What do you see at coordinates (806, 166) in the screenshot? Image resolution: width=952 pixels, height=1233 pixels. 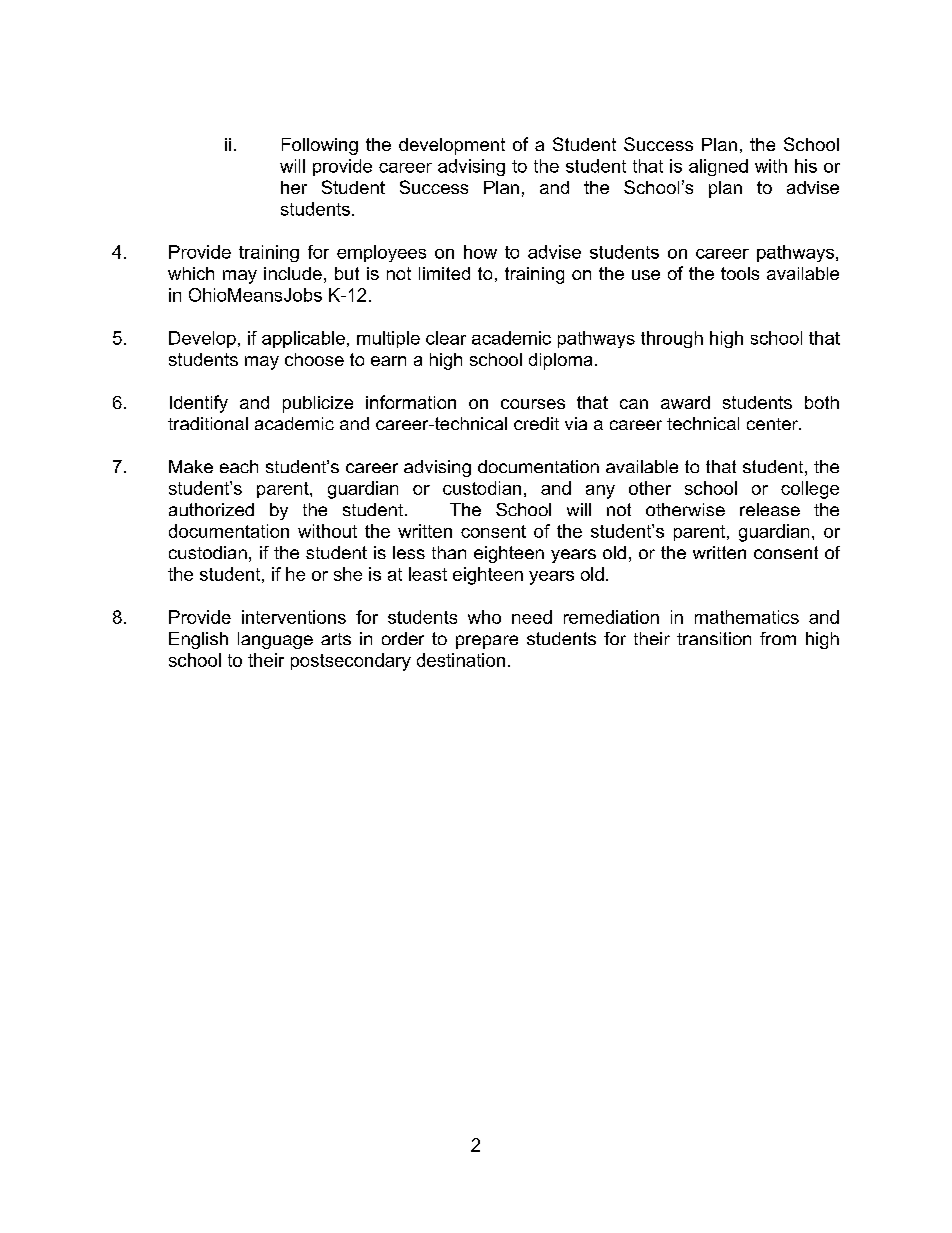 I see `his` at bounding box center [806, 166].
